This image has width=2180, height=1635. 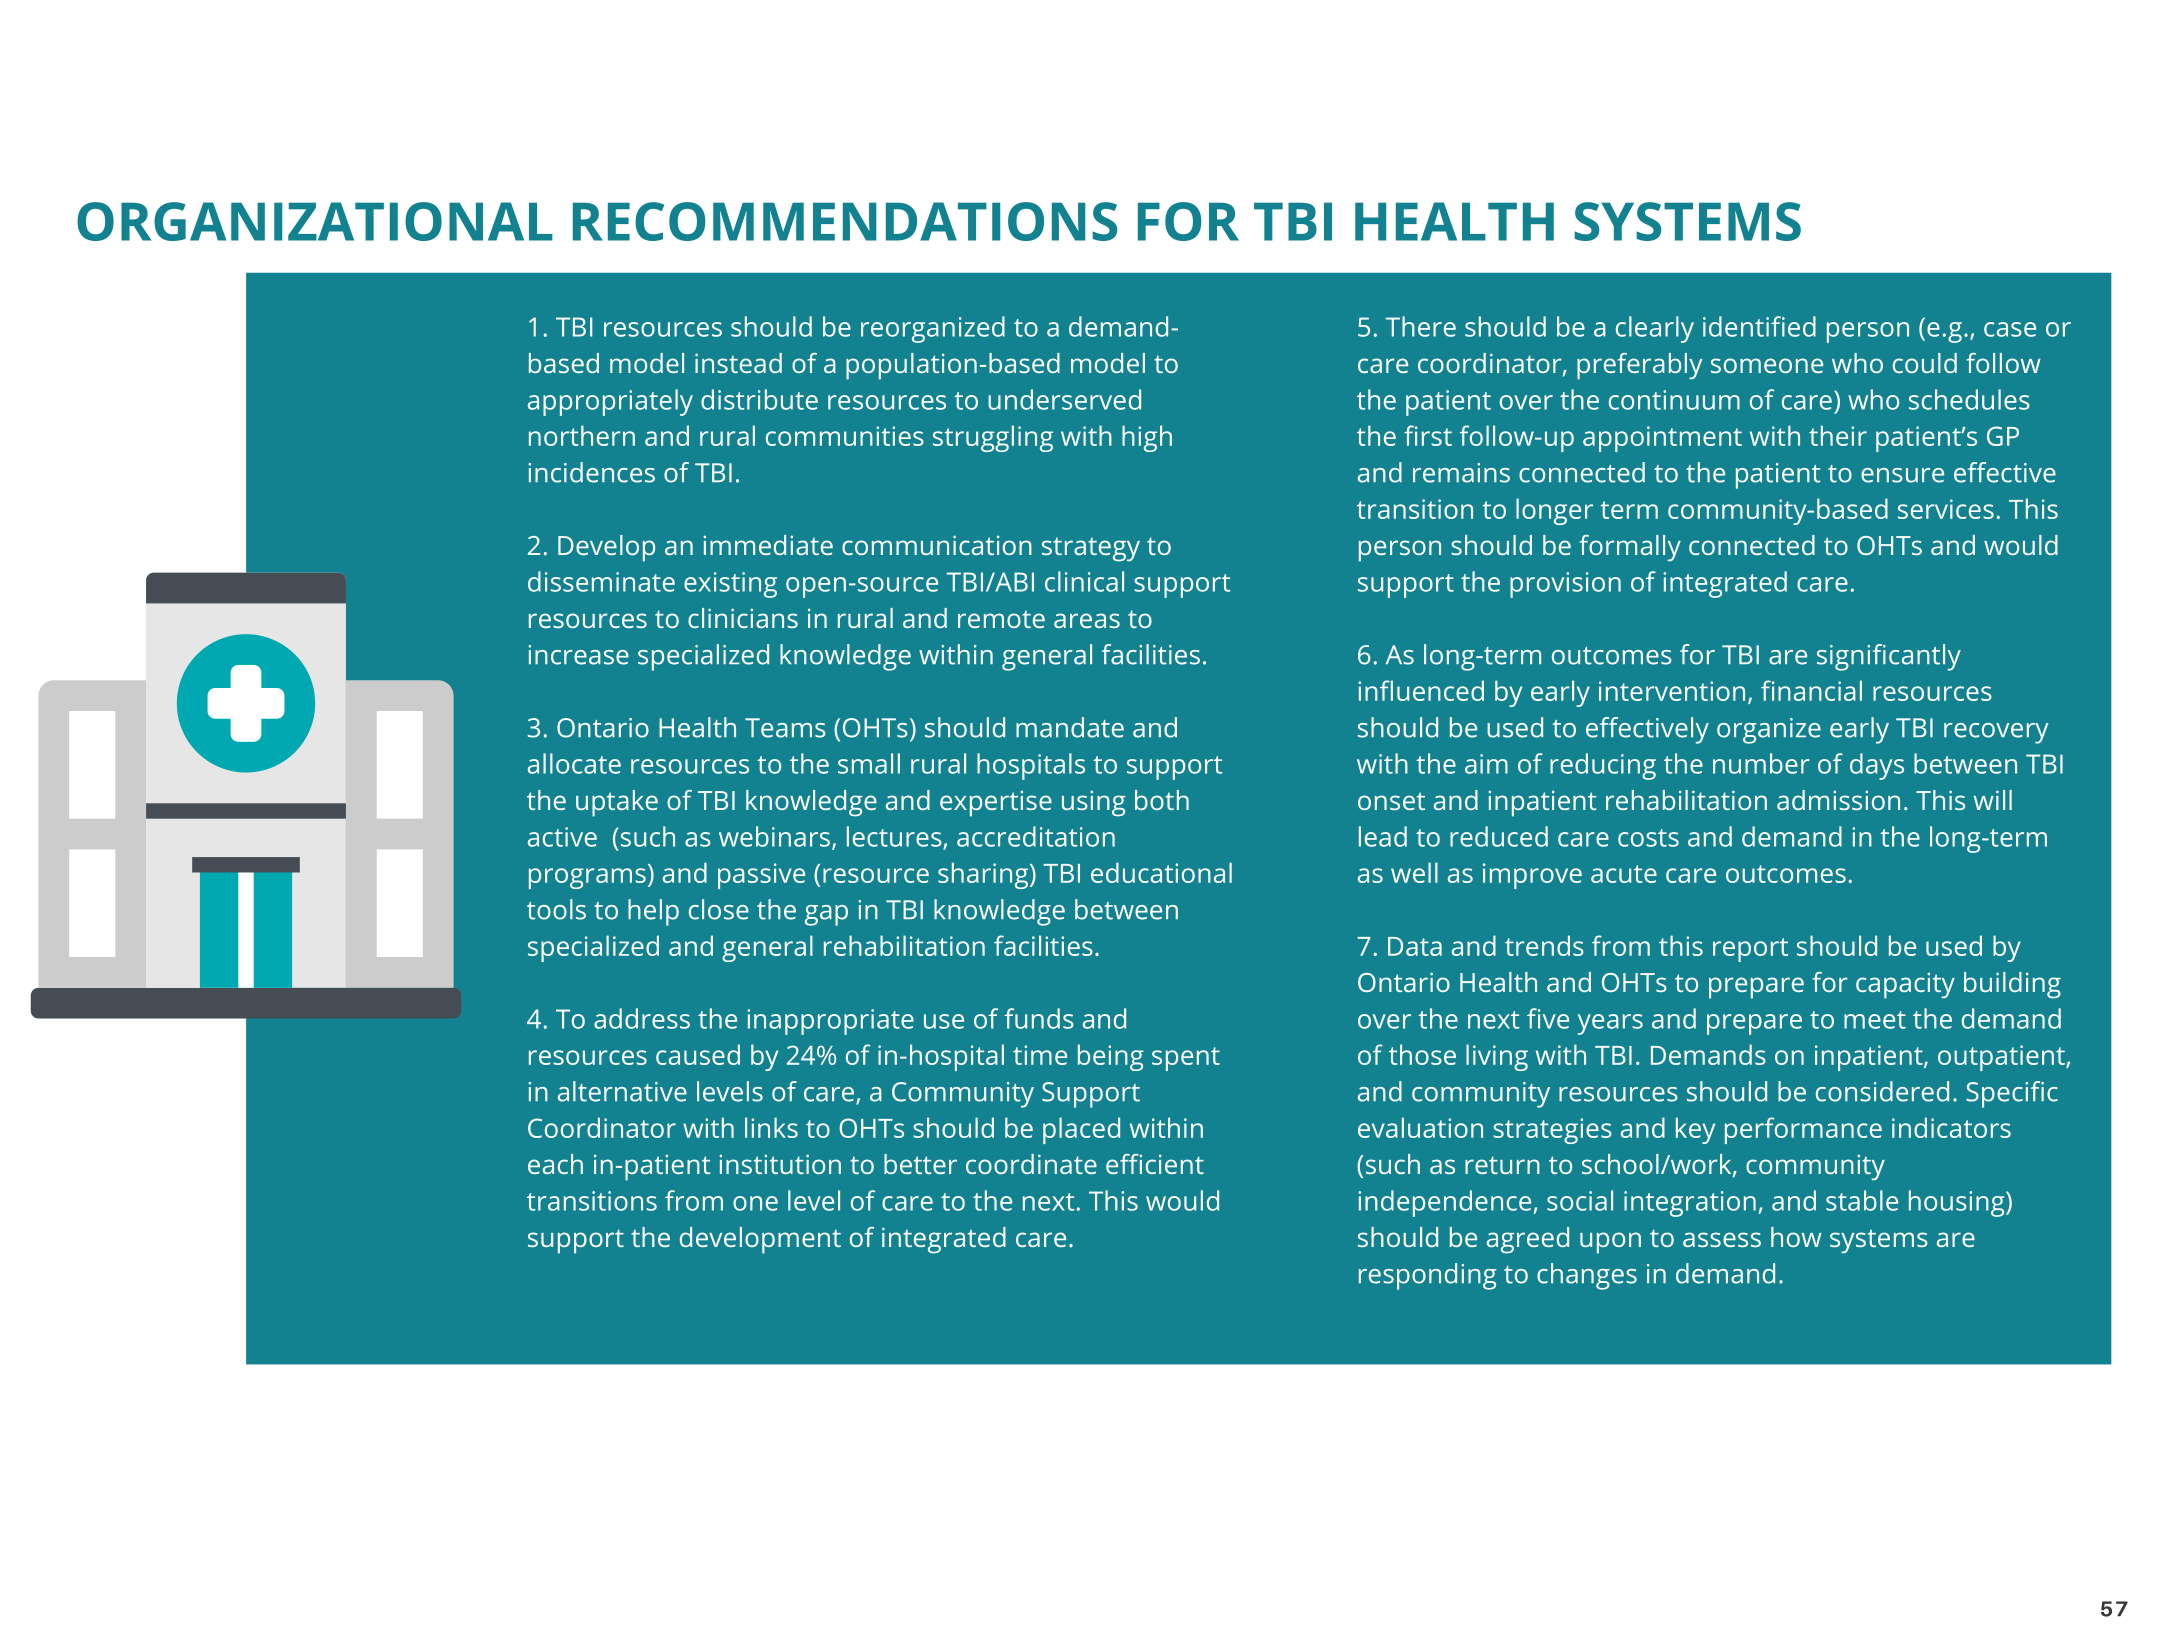 I want to click on RECOMMENDATIONS, so click(x=845, y=221).
